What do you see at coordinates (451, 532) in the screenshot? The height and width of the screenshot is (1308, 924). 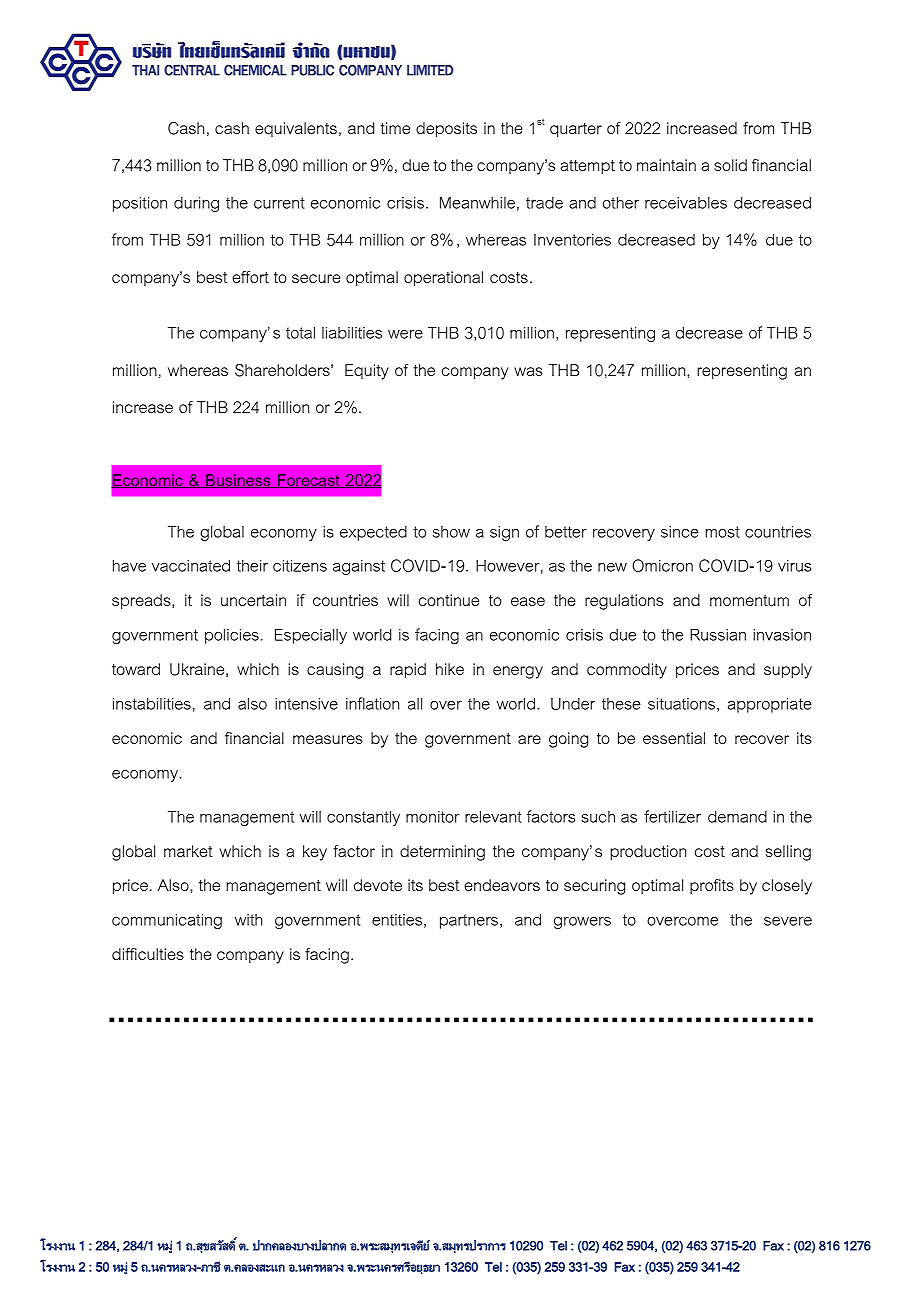 I see `show` at bounding box center [451, 532].
